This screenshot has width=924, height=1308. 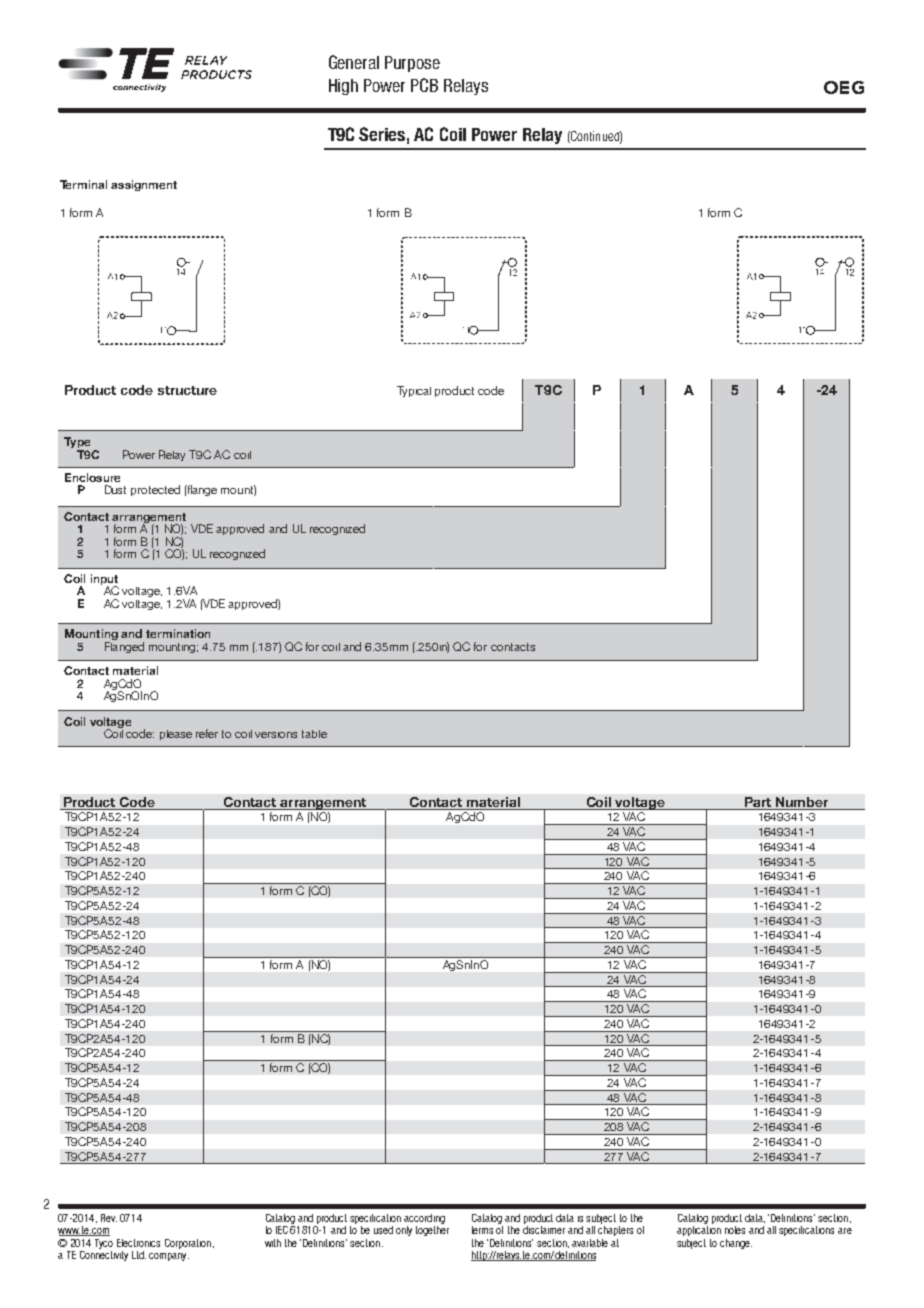 What do you see at coordinates (144, 185) in the screenshot?
I see `assignment` at bounding box center [144, 185].
